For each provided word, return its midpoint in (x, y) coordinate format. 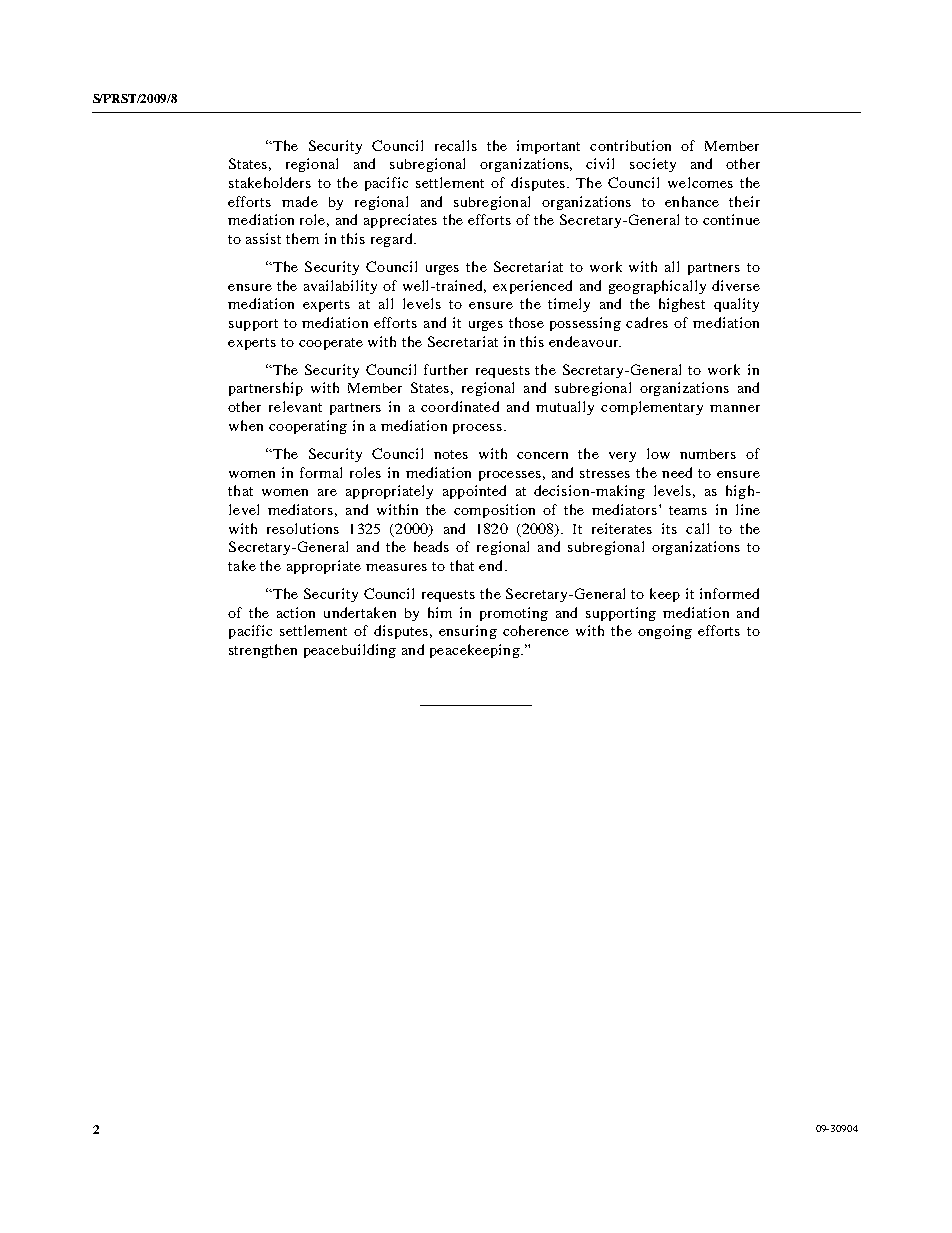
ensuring (468, 632)
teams (688, 510)
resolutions (303, 528)
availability (340, 287)
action (296, 612)
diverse (736, 285)
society (653, 165)
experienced (532, 287)
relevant (295, 406)
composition (494, 511)
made (300, 201)
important (548, 147)
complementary (652, 408)
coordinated (460, 406)
